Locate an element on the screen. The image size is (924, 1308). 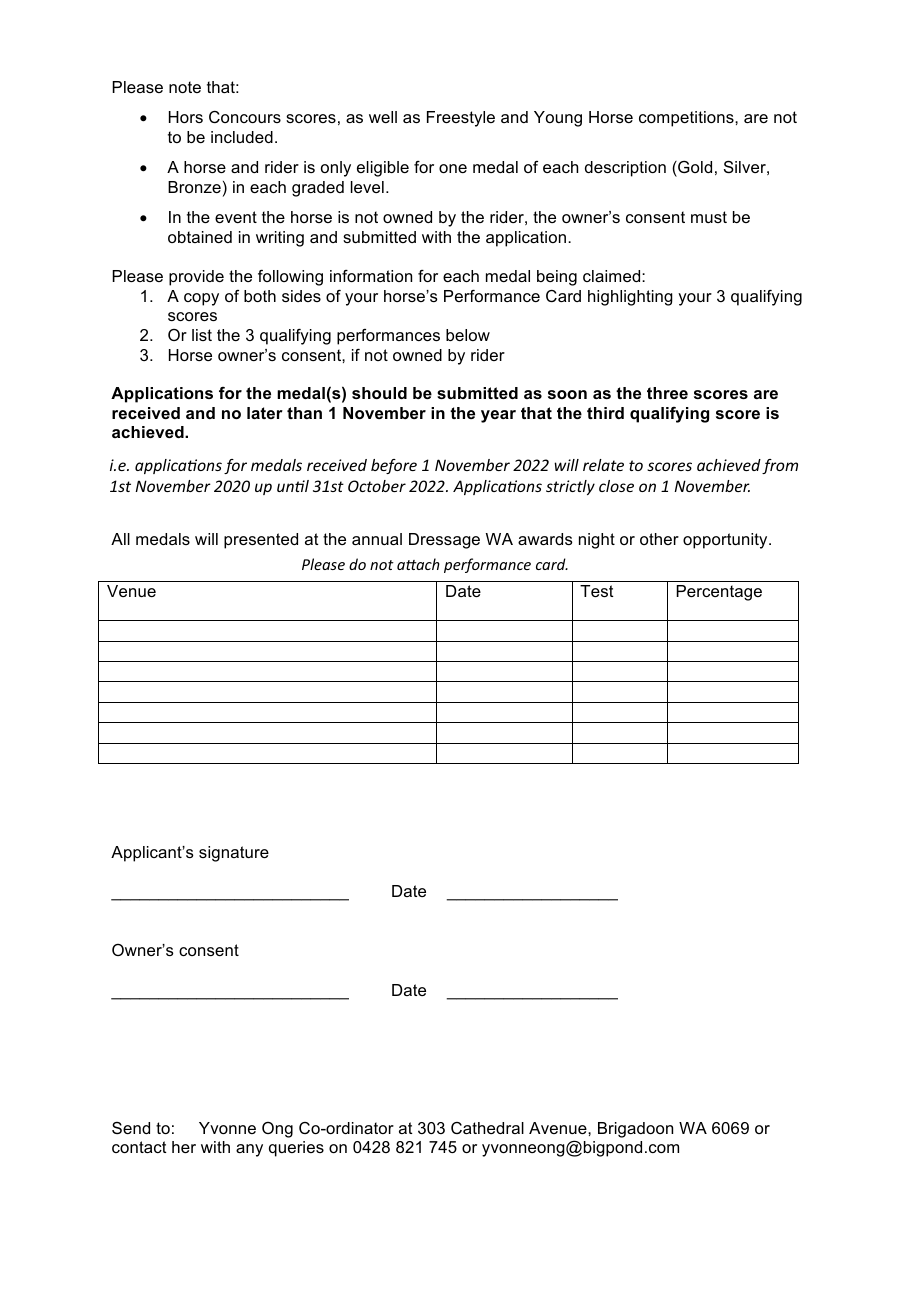
note is located at coordinates (185, 87).
